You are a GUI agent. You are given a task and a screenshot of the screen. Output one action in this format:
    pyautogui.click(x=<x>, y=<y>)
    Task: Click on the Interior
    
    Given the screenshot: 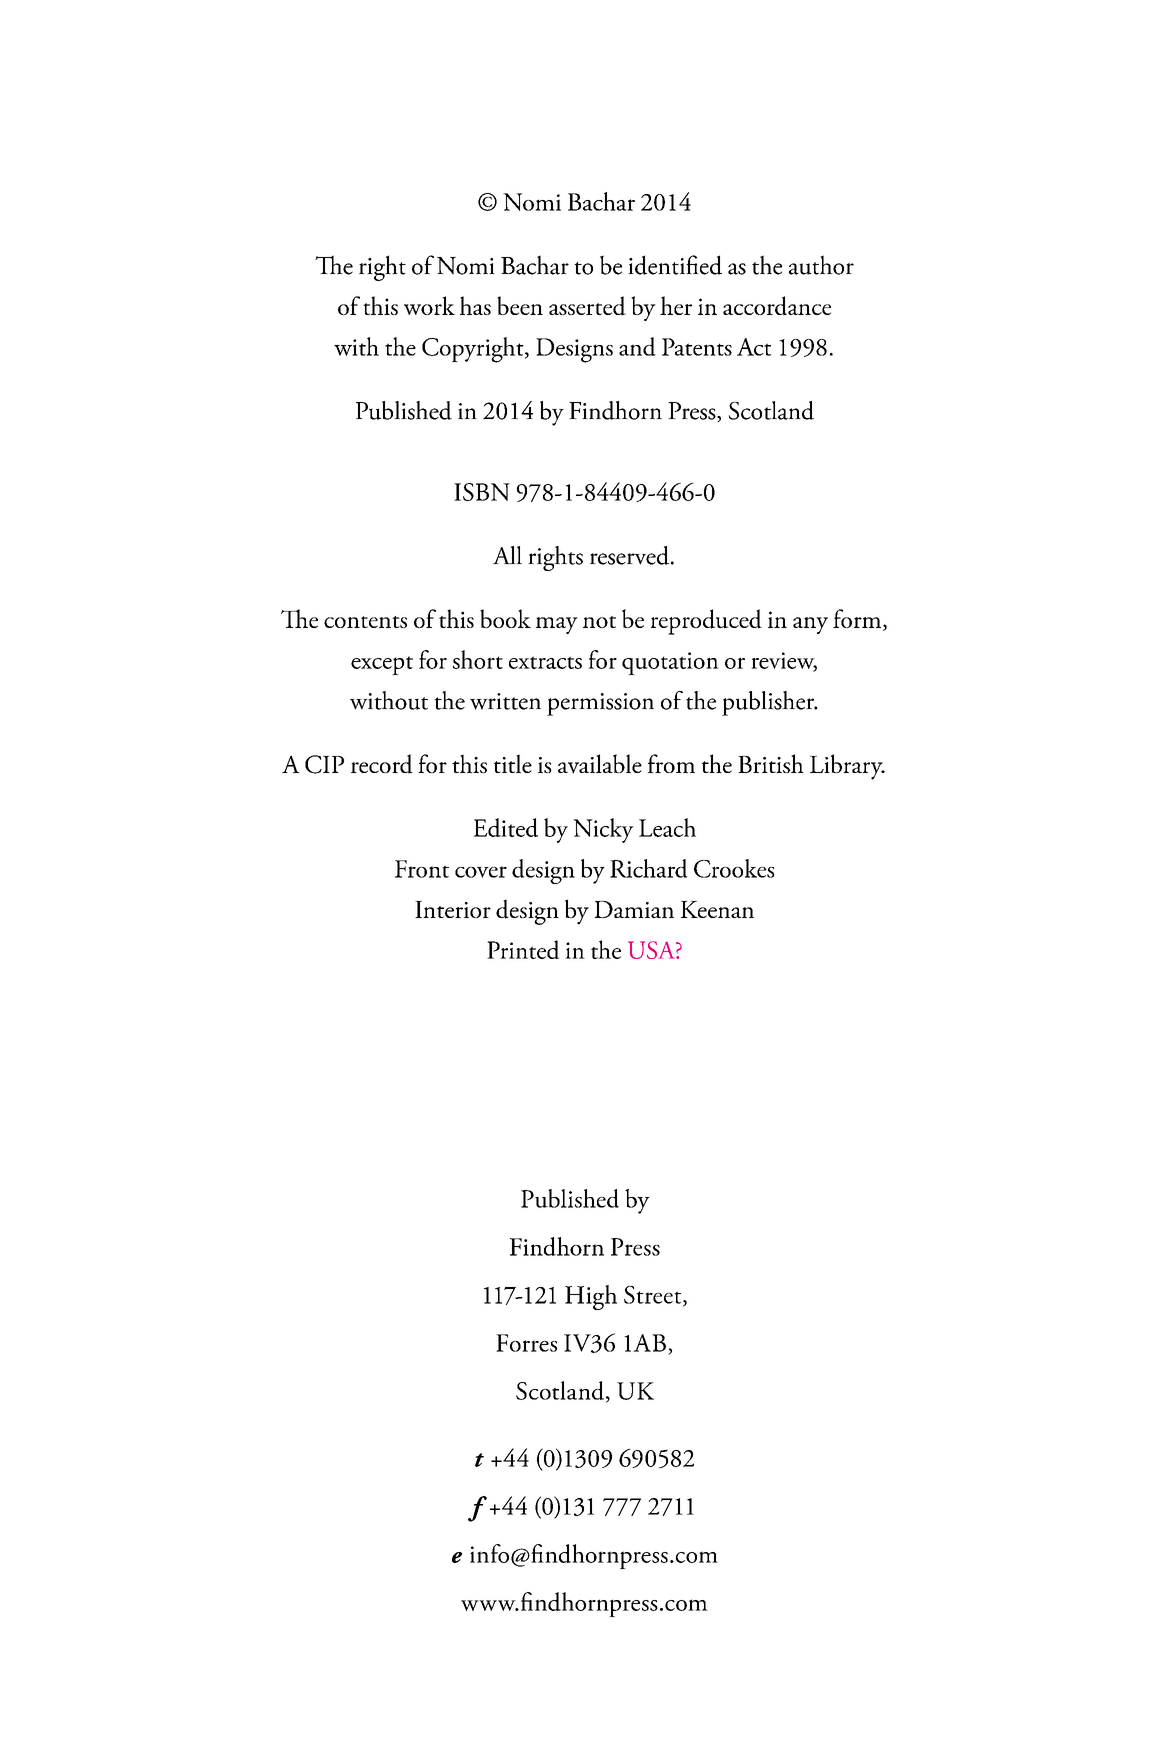 What is the action you would take?
    pyautogui.click(x=453, y=909)
